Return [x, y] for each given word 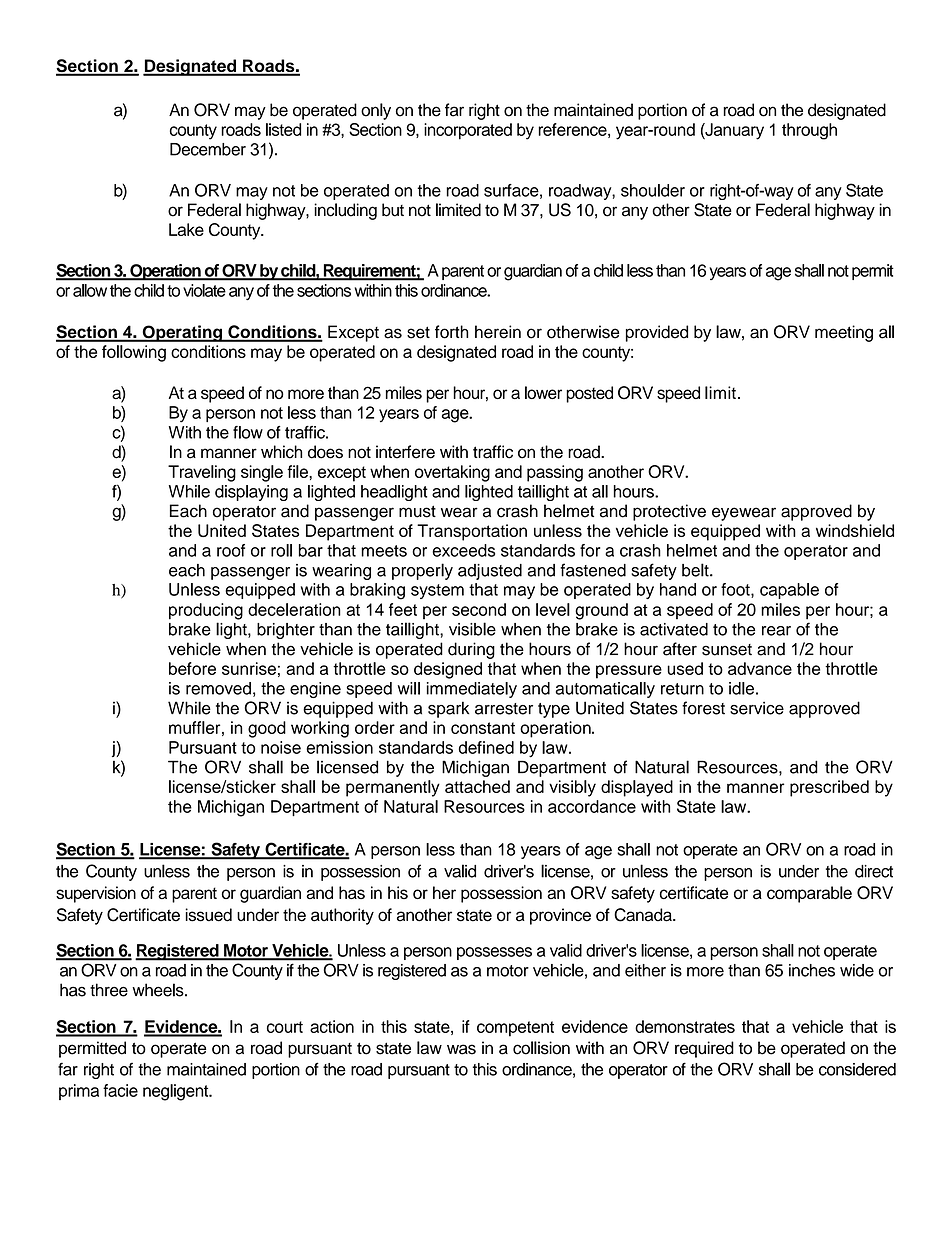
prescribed [829, 788]
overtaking [452, 473]
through [809, 131]
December [208, 149]
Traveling [202, 473]
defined [486, 747]
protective [669, 512]
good [267, 729]
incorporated [468, 131]
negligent [177, 1092]
